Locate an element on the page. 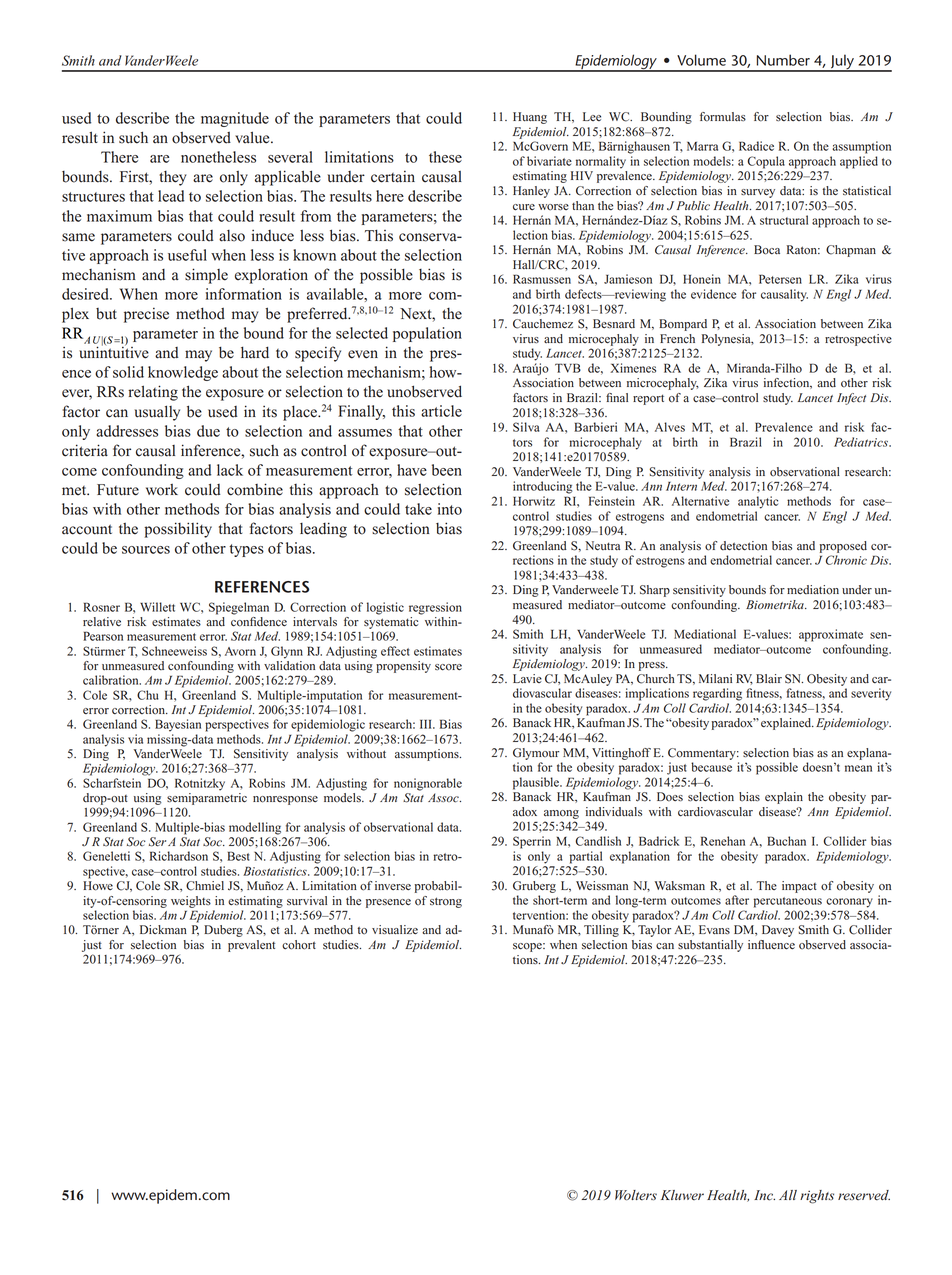 The image size is (952, 1275). analytic is located at coordinates (758, 502).
